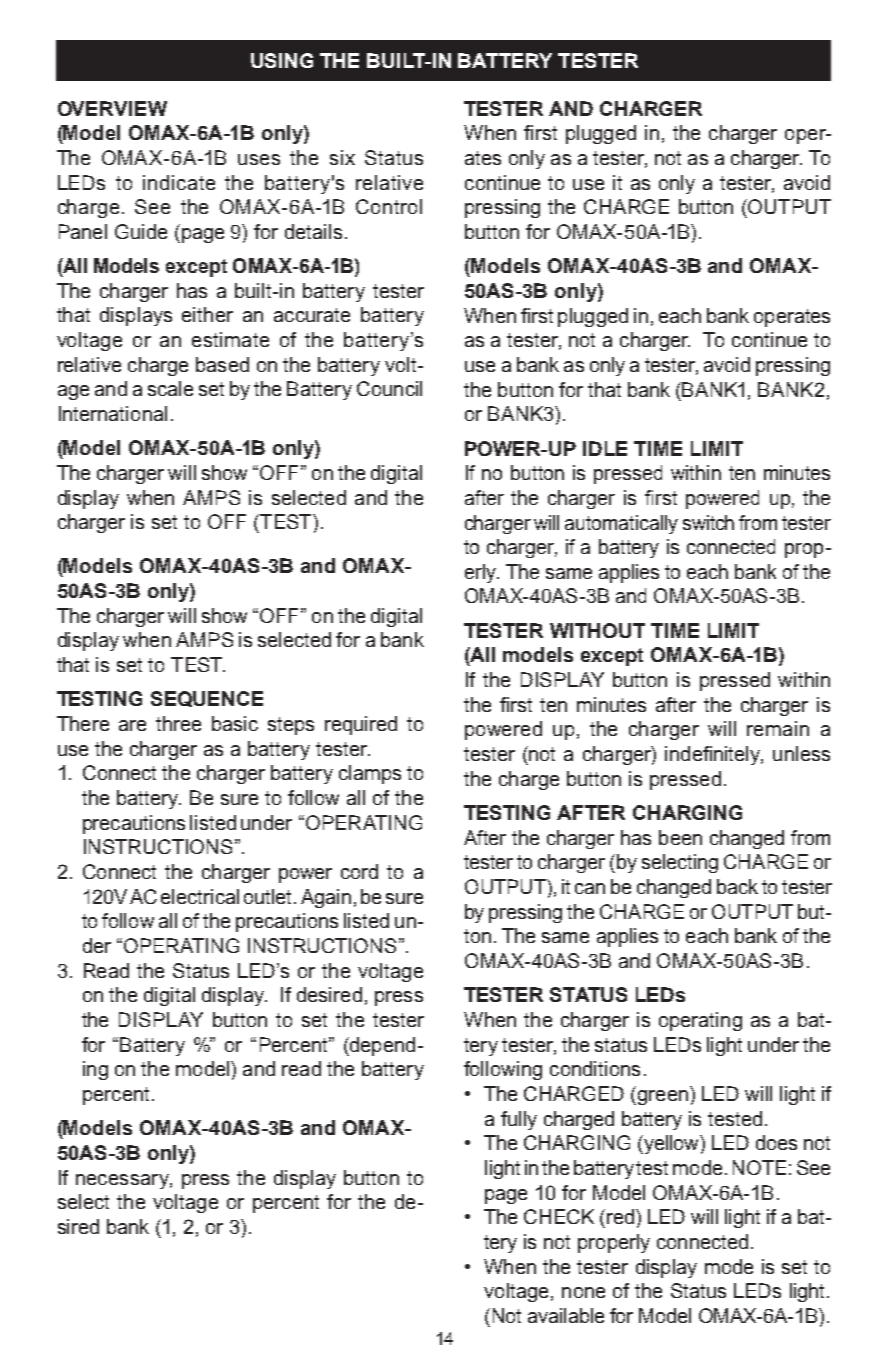  I want to click on six, so click(342, 157).
